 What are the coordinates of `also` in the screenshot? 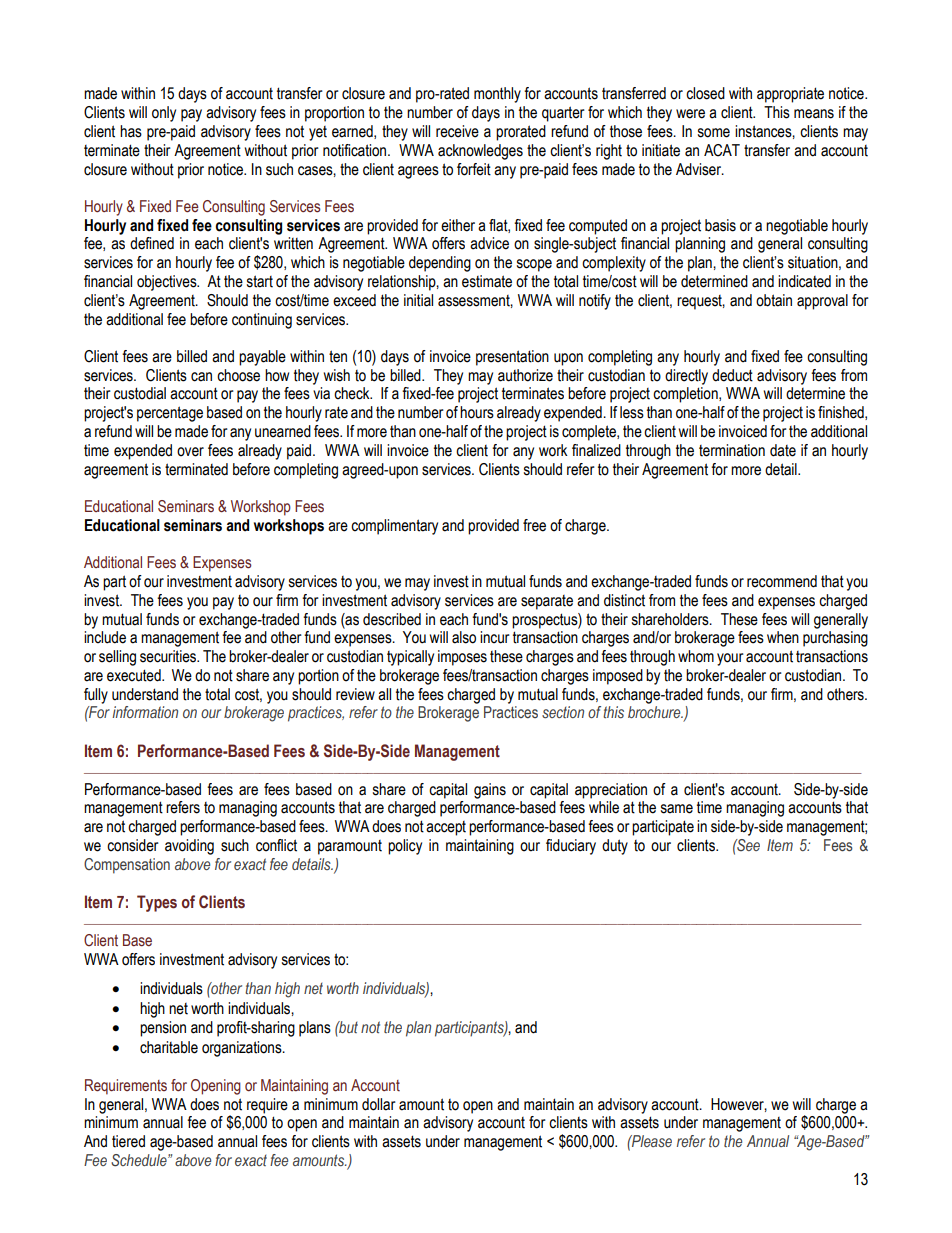 It's located at (464, 637).
